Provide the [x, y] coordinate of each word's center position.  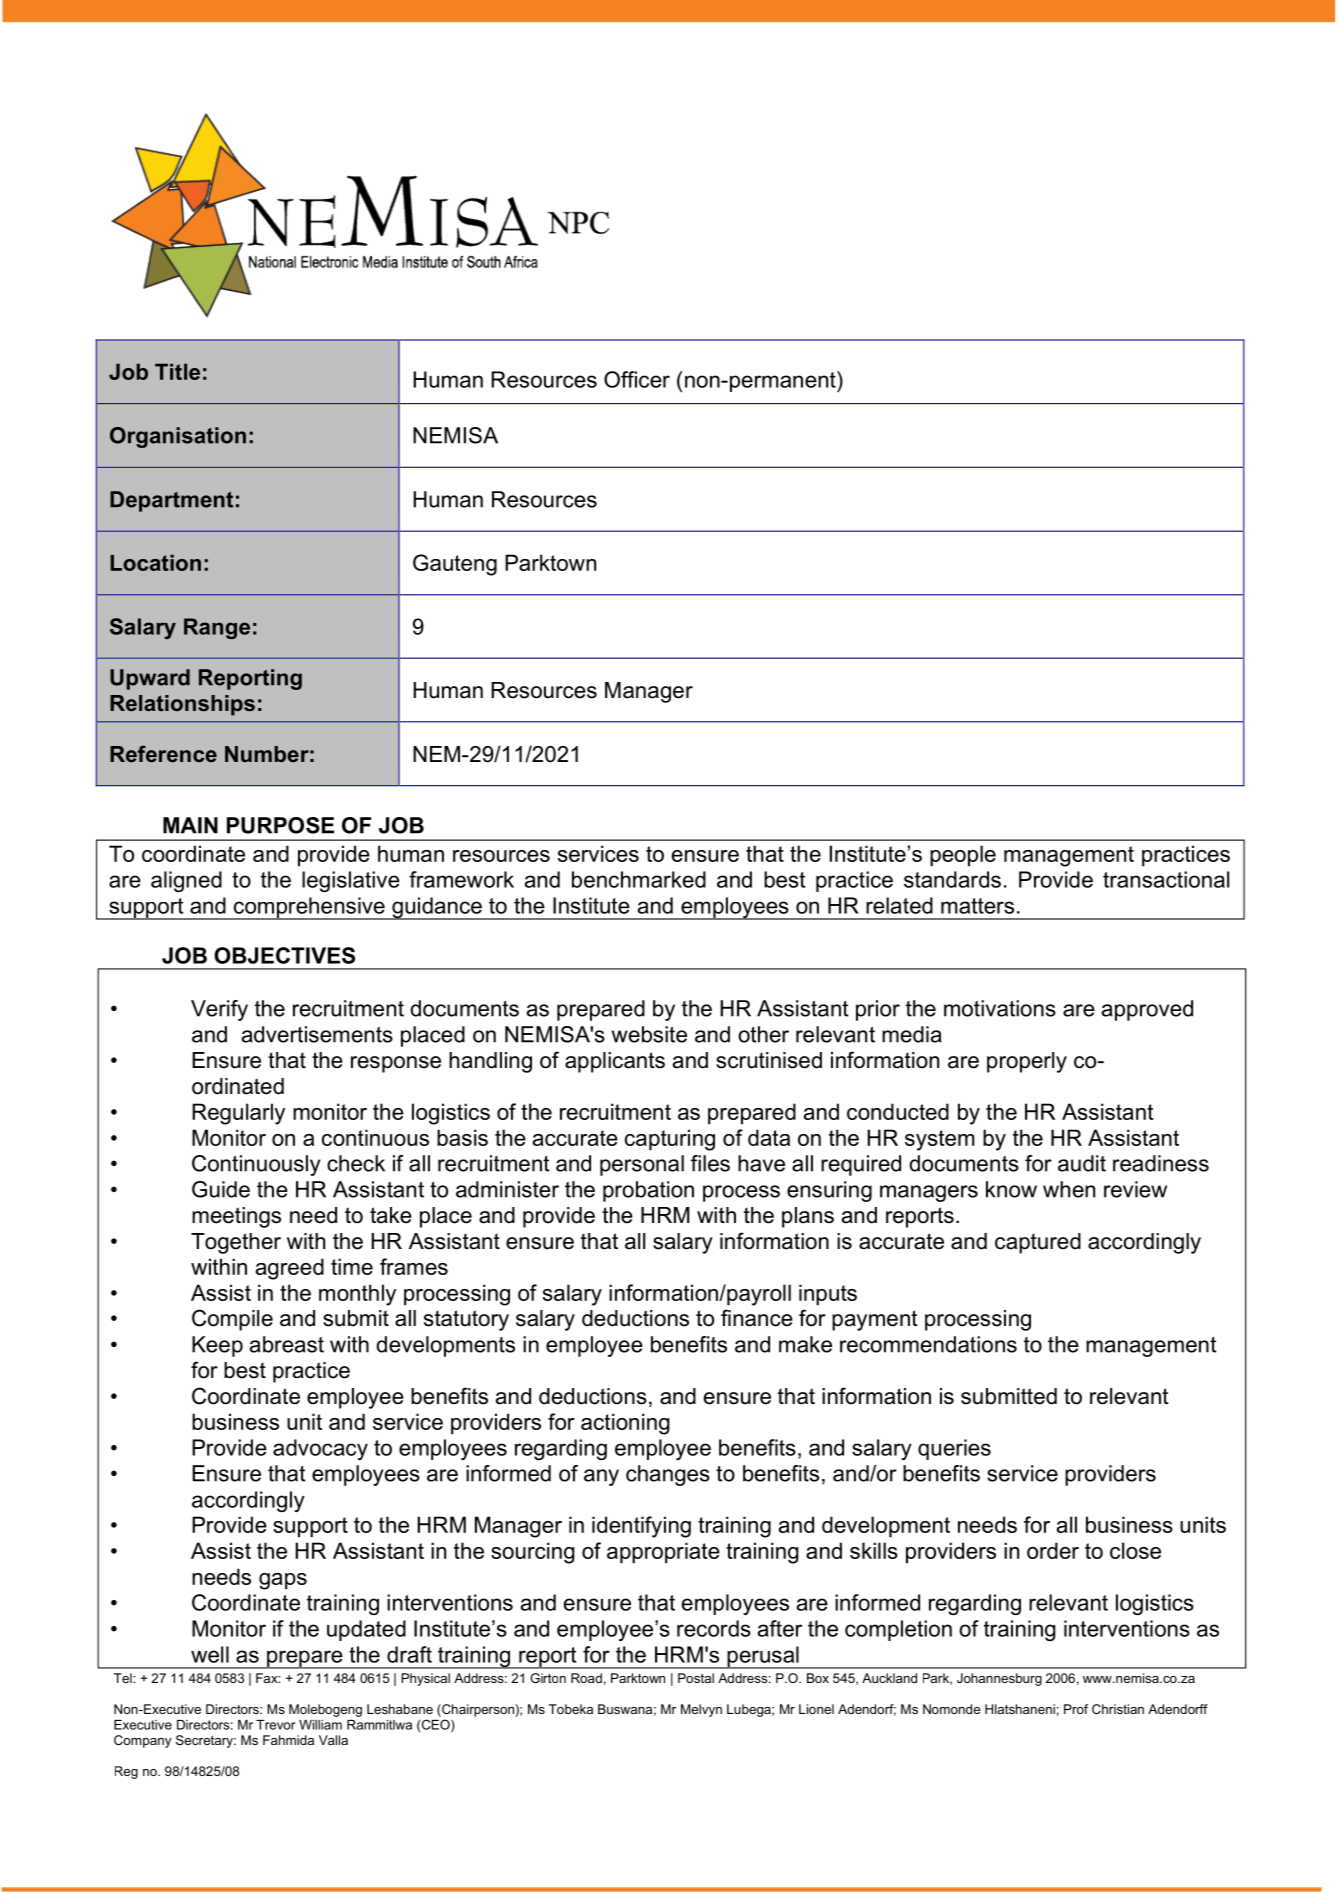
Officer [637, 379]
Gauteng [455, 565]
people [963, 856]
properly [1027, 1062]
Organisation [178, 437]
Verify [219, 1010]
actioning [625, 1424]
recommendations [928, 1344]
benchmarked [639, 879]
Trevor [275, 1725]
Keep [217, 1346]
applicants [615, 1062]
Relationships [182, 705]
